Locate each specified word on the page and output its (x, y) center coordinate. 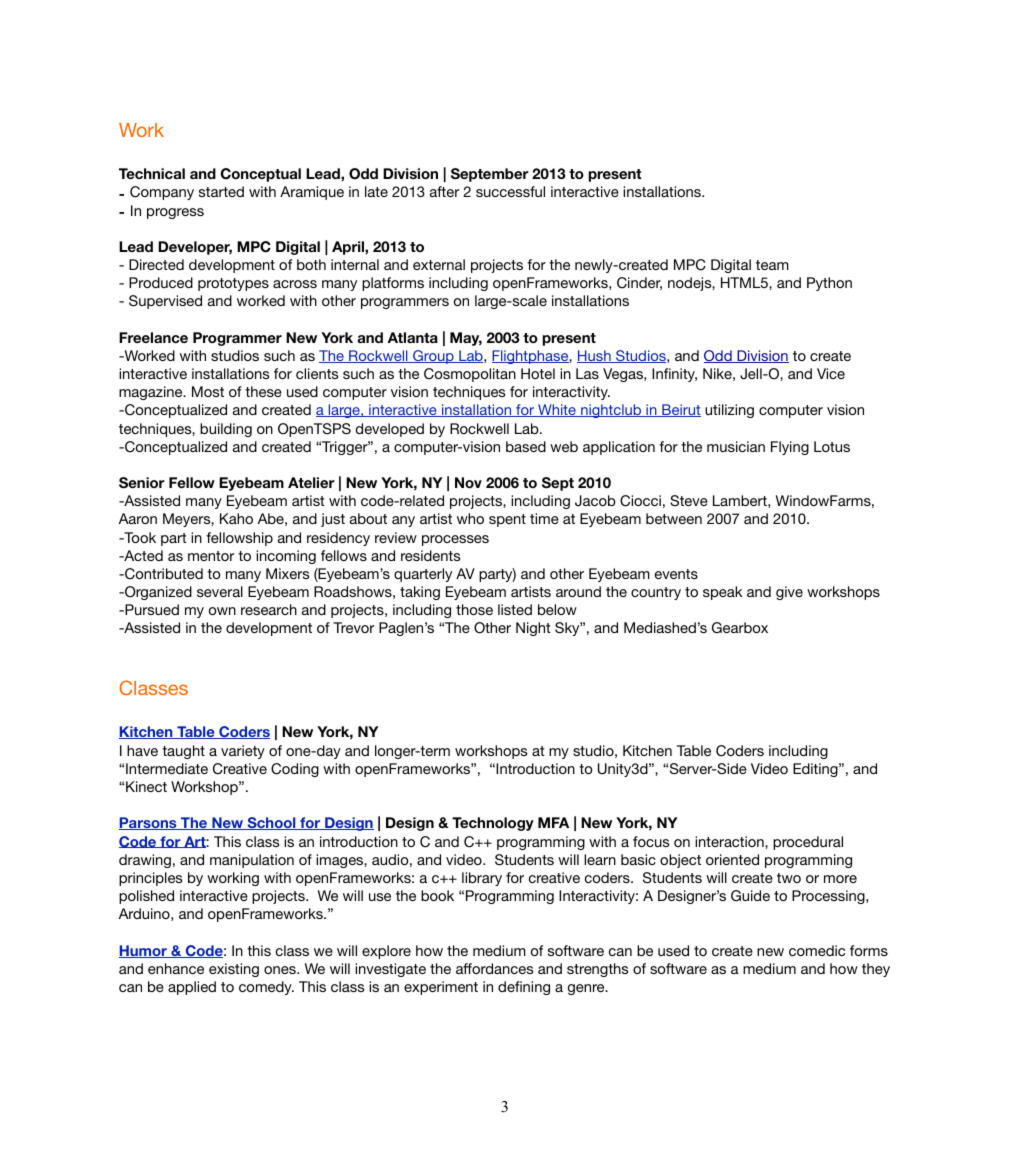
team (772, 265)
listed (515, 609)
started (221, 191)
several (220, 591)
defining (524, 988)
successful (510, 191)
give (789, 593)
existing (234, 970)
